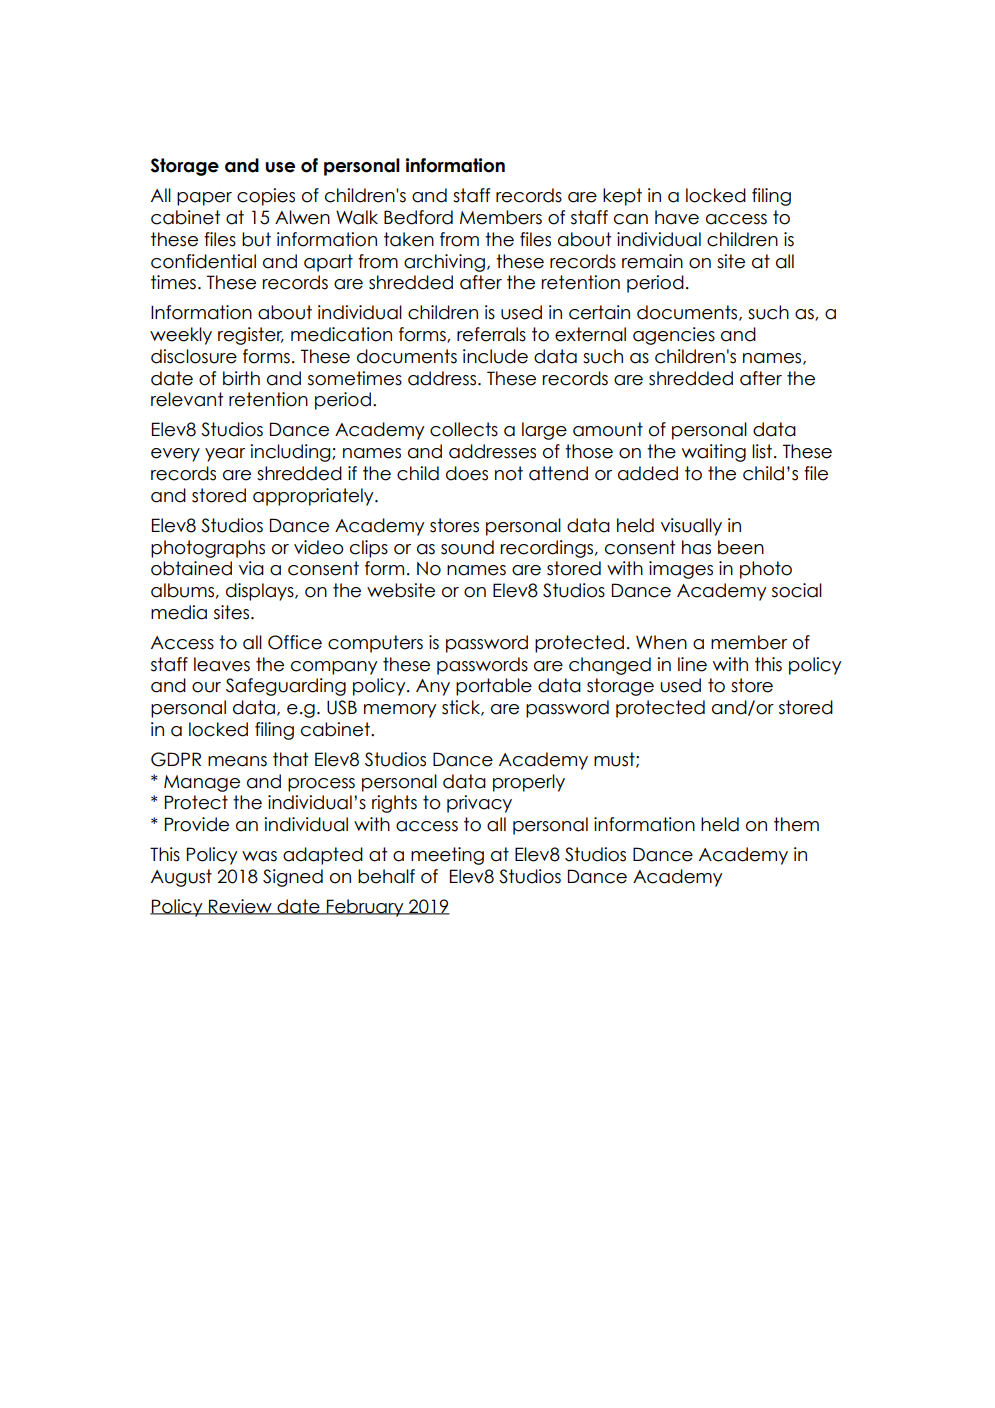 This document has height=1408, width=995. I want to click on meeting, so click(447, 856).
